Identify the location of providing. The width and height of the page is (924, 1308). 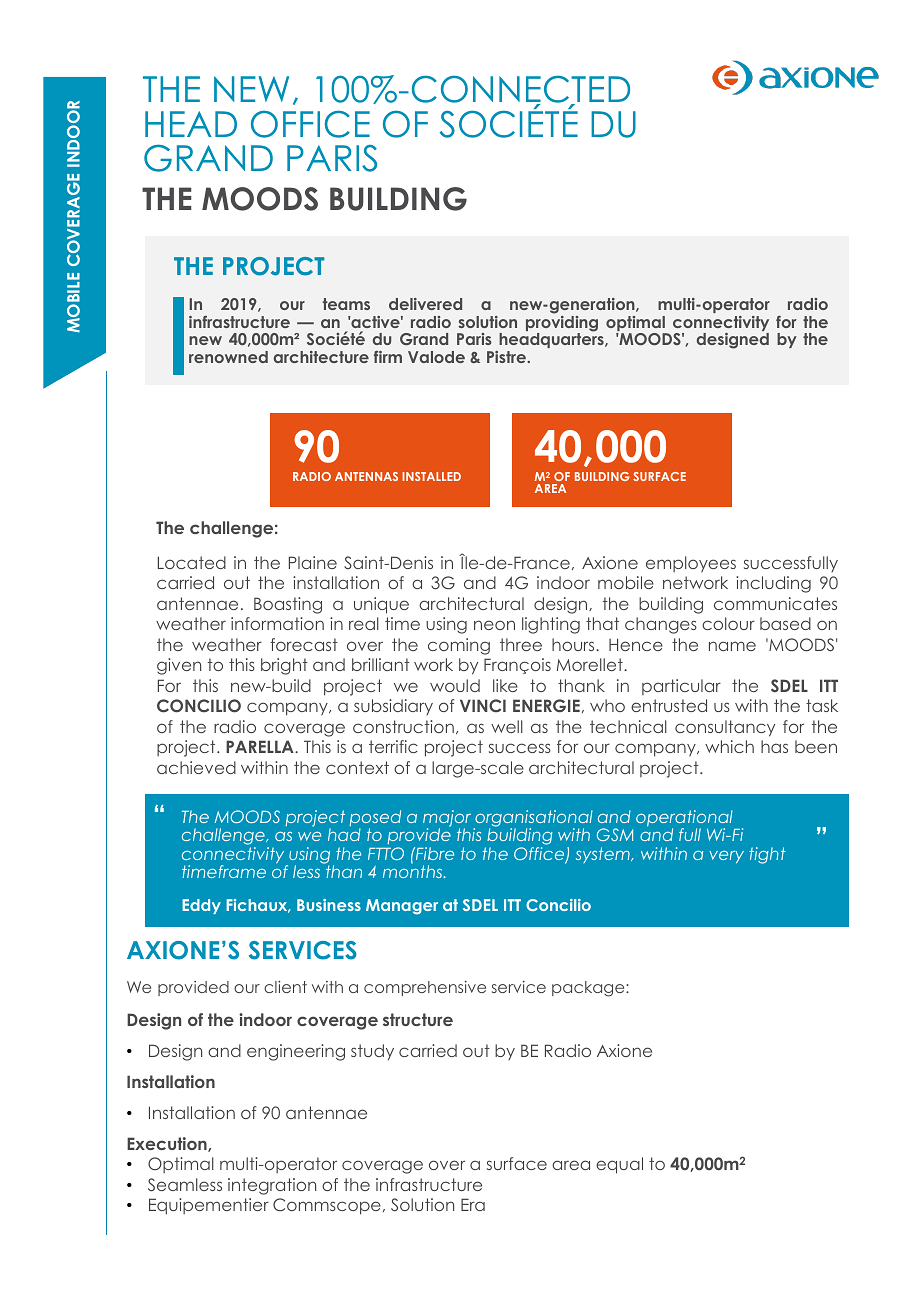
(562, 325).
